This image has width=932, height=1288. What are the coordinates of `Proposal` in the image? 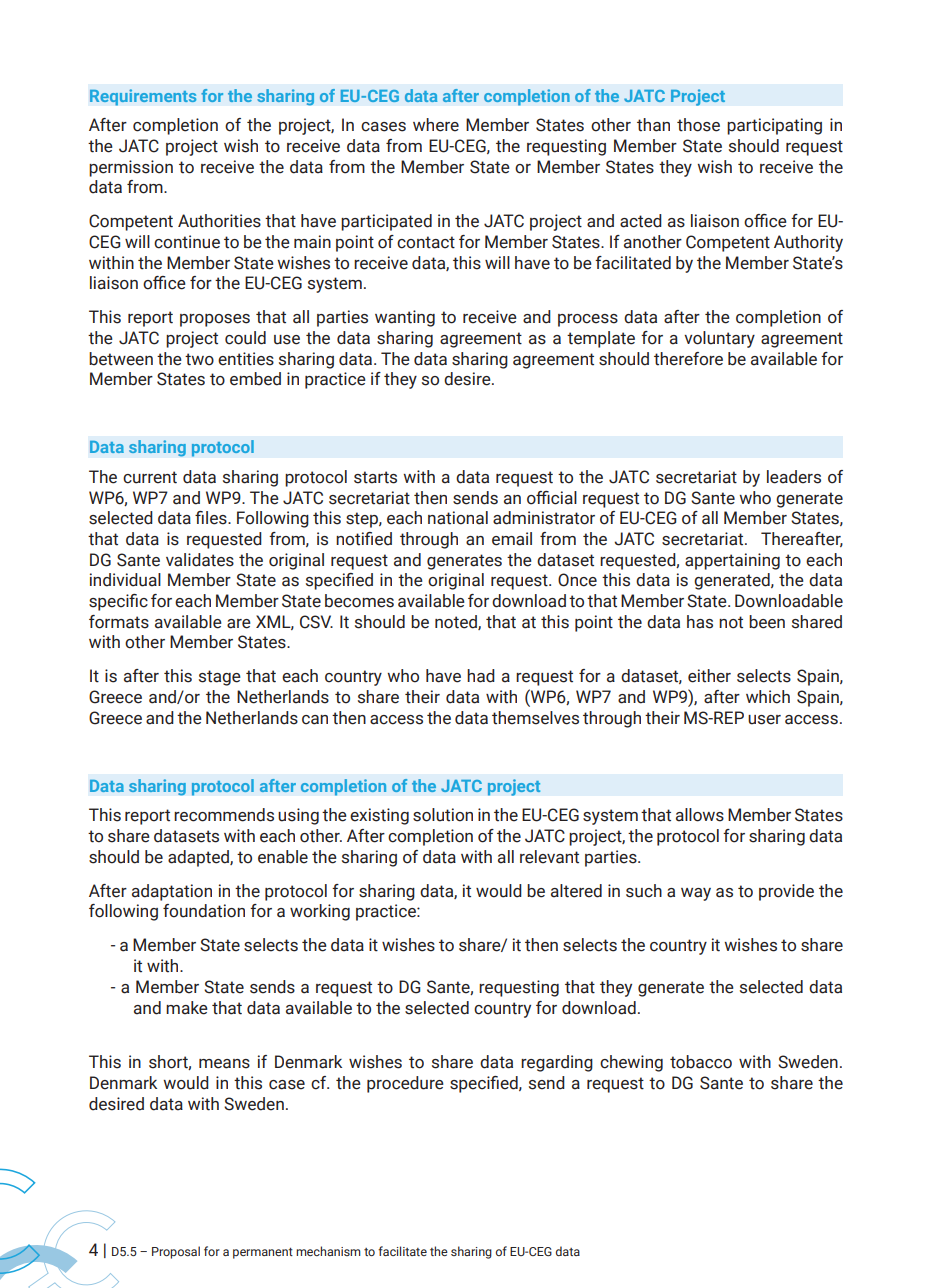 It's located at (176, 1252).
